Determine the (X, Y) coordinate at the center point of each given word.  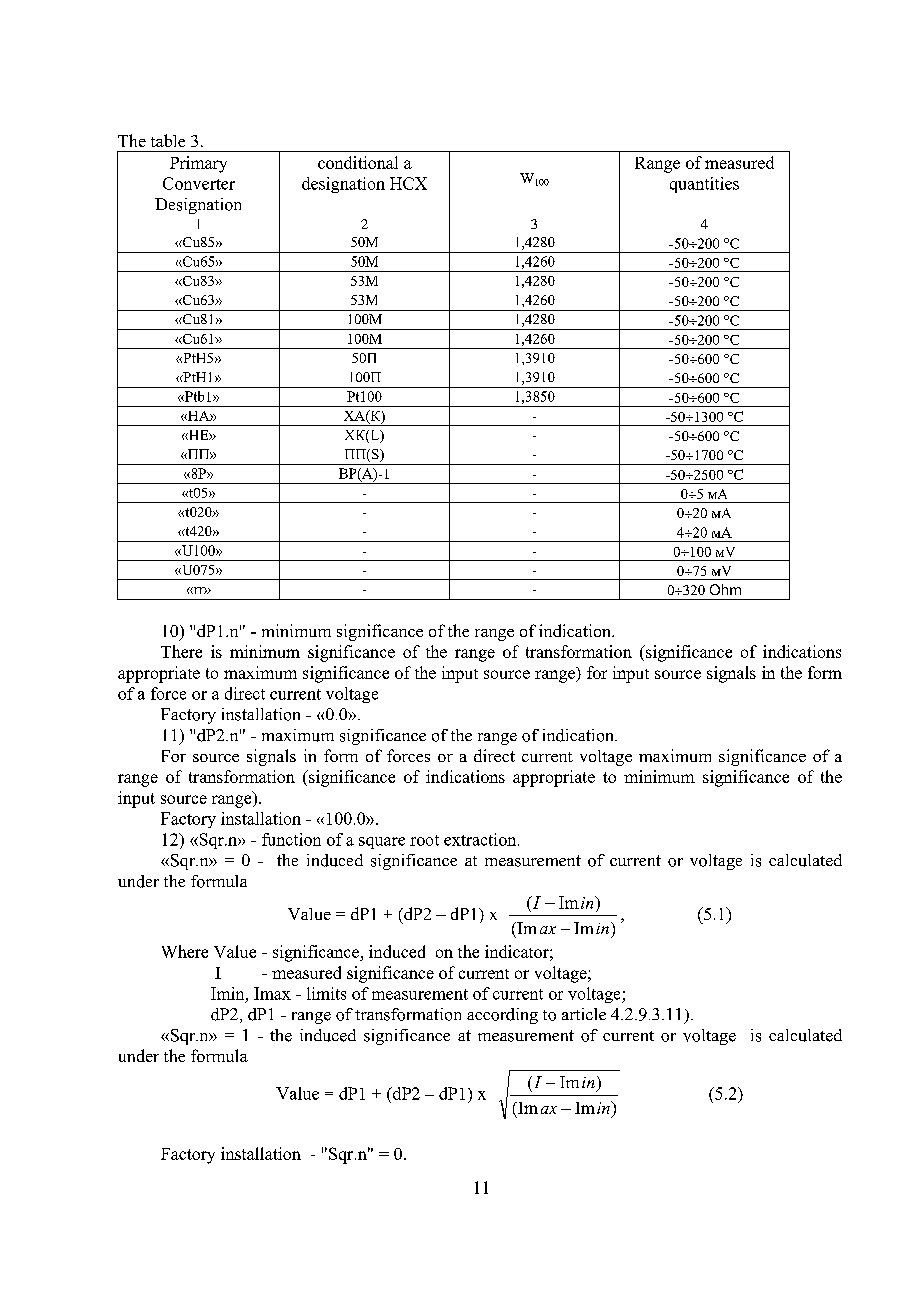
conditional (358, 162)
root (424, 840)
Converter (199, 183)
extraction (481, 839)
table (168, 140)
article (584, 1014)
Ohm (725, 589)
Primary (198, 164)
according (502, 1016)
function (291, 839)
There (181, 651)
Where (185, 951)
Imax (272, 993)
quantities (704, 185)
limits (326, 993)
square (382, 843)
